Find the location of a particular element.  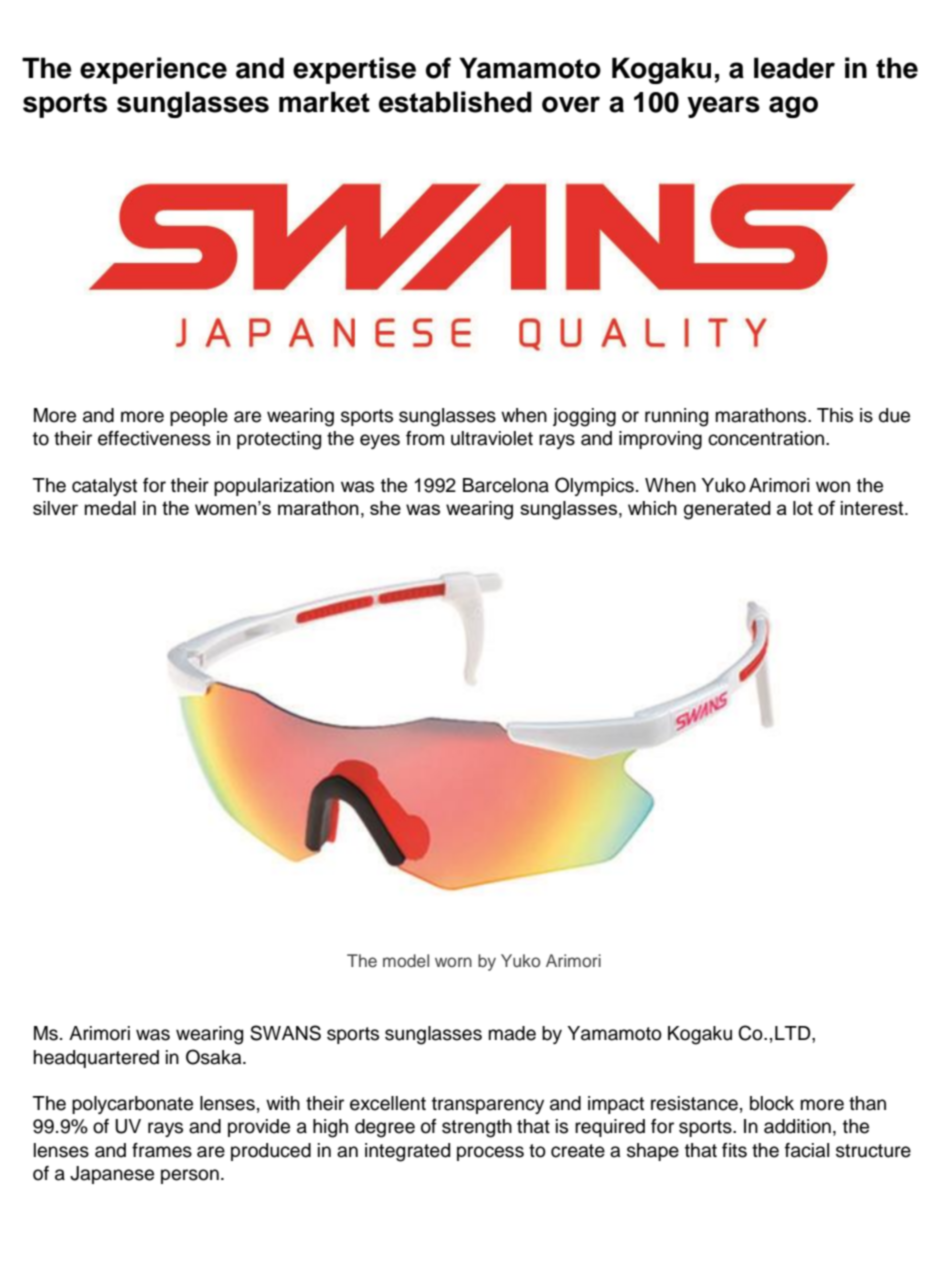

frames is located at coordinates (162, 1150).
